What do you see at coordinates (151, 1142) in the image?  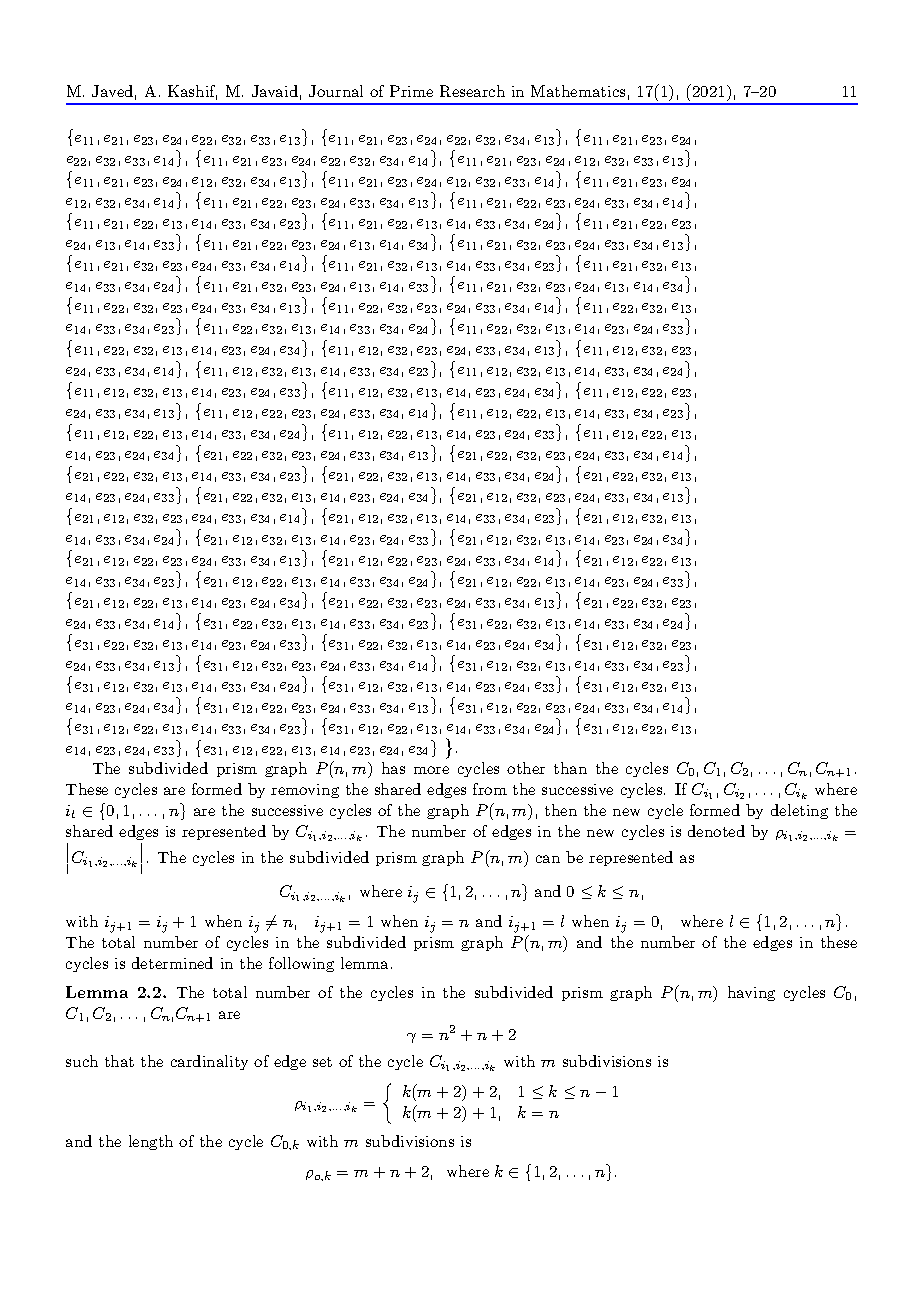 I see `length` at bounding box center [151, 1142].
